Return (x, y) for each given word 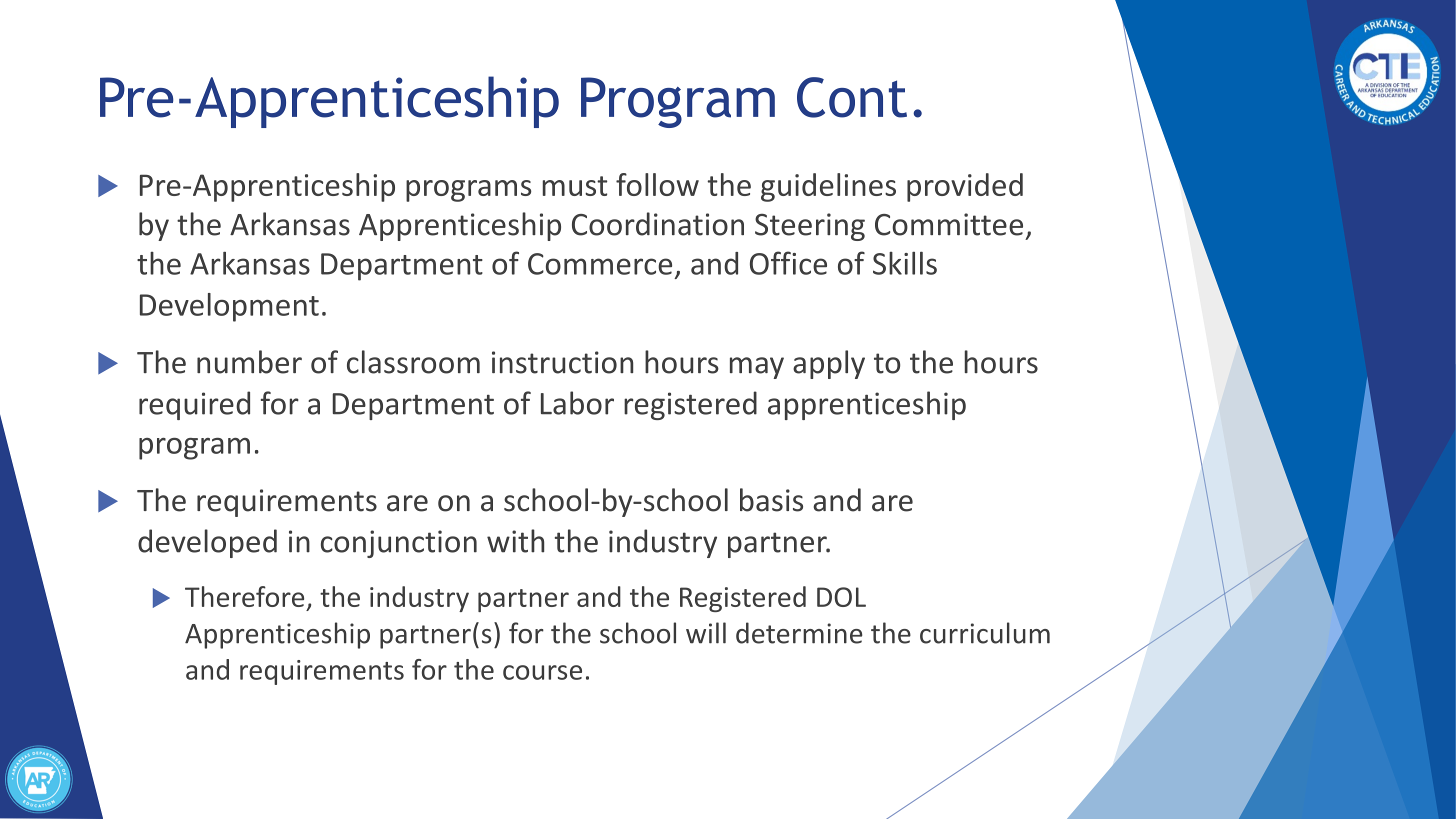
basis (771, 500)
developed (207, 543)
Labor (577, 403)
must (574, 186)
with (515, 541)
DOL (841, 597)
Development (229, 307)
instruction (562, 362)
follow (657, 184)
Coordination (658, 224)
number (249, 362)
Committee (949, 224)
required (194, 405)
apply (829, 364)
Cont (852, 97)
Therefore (244, 596)
